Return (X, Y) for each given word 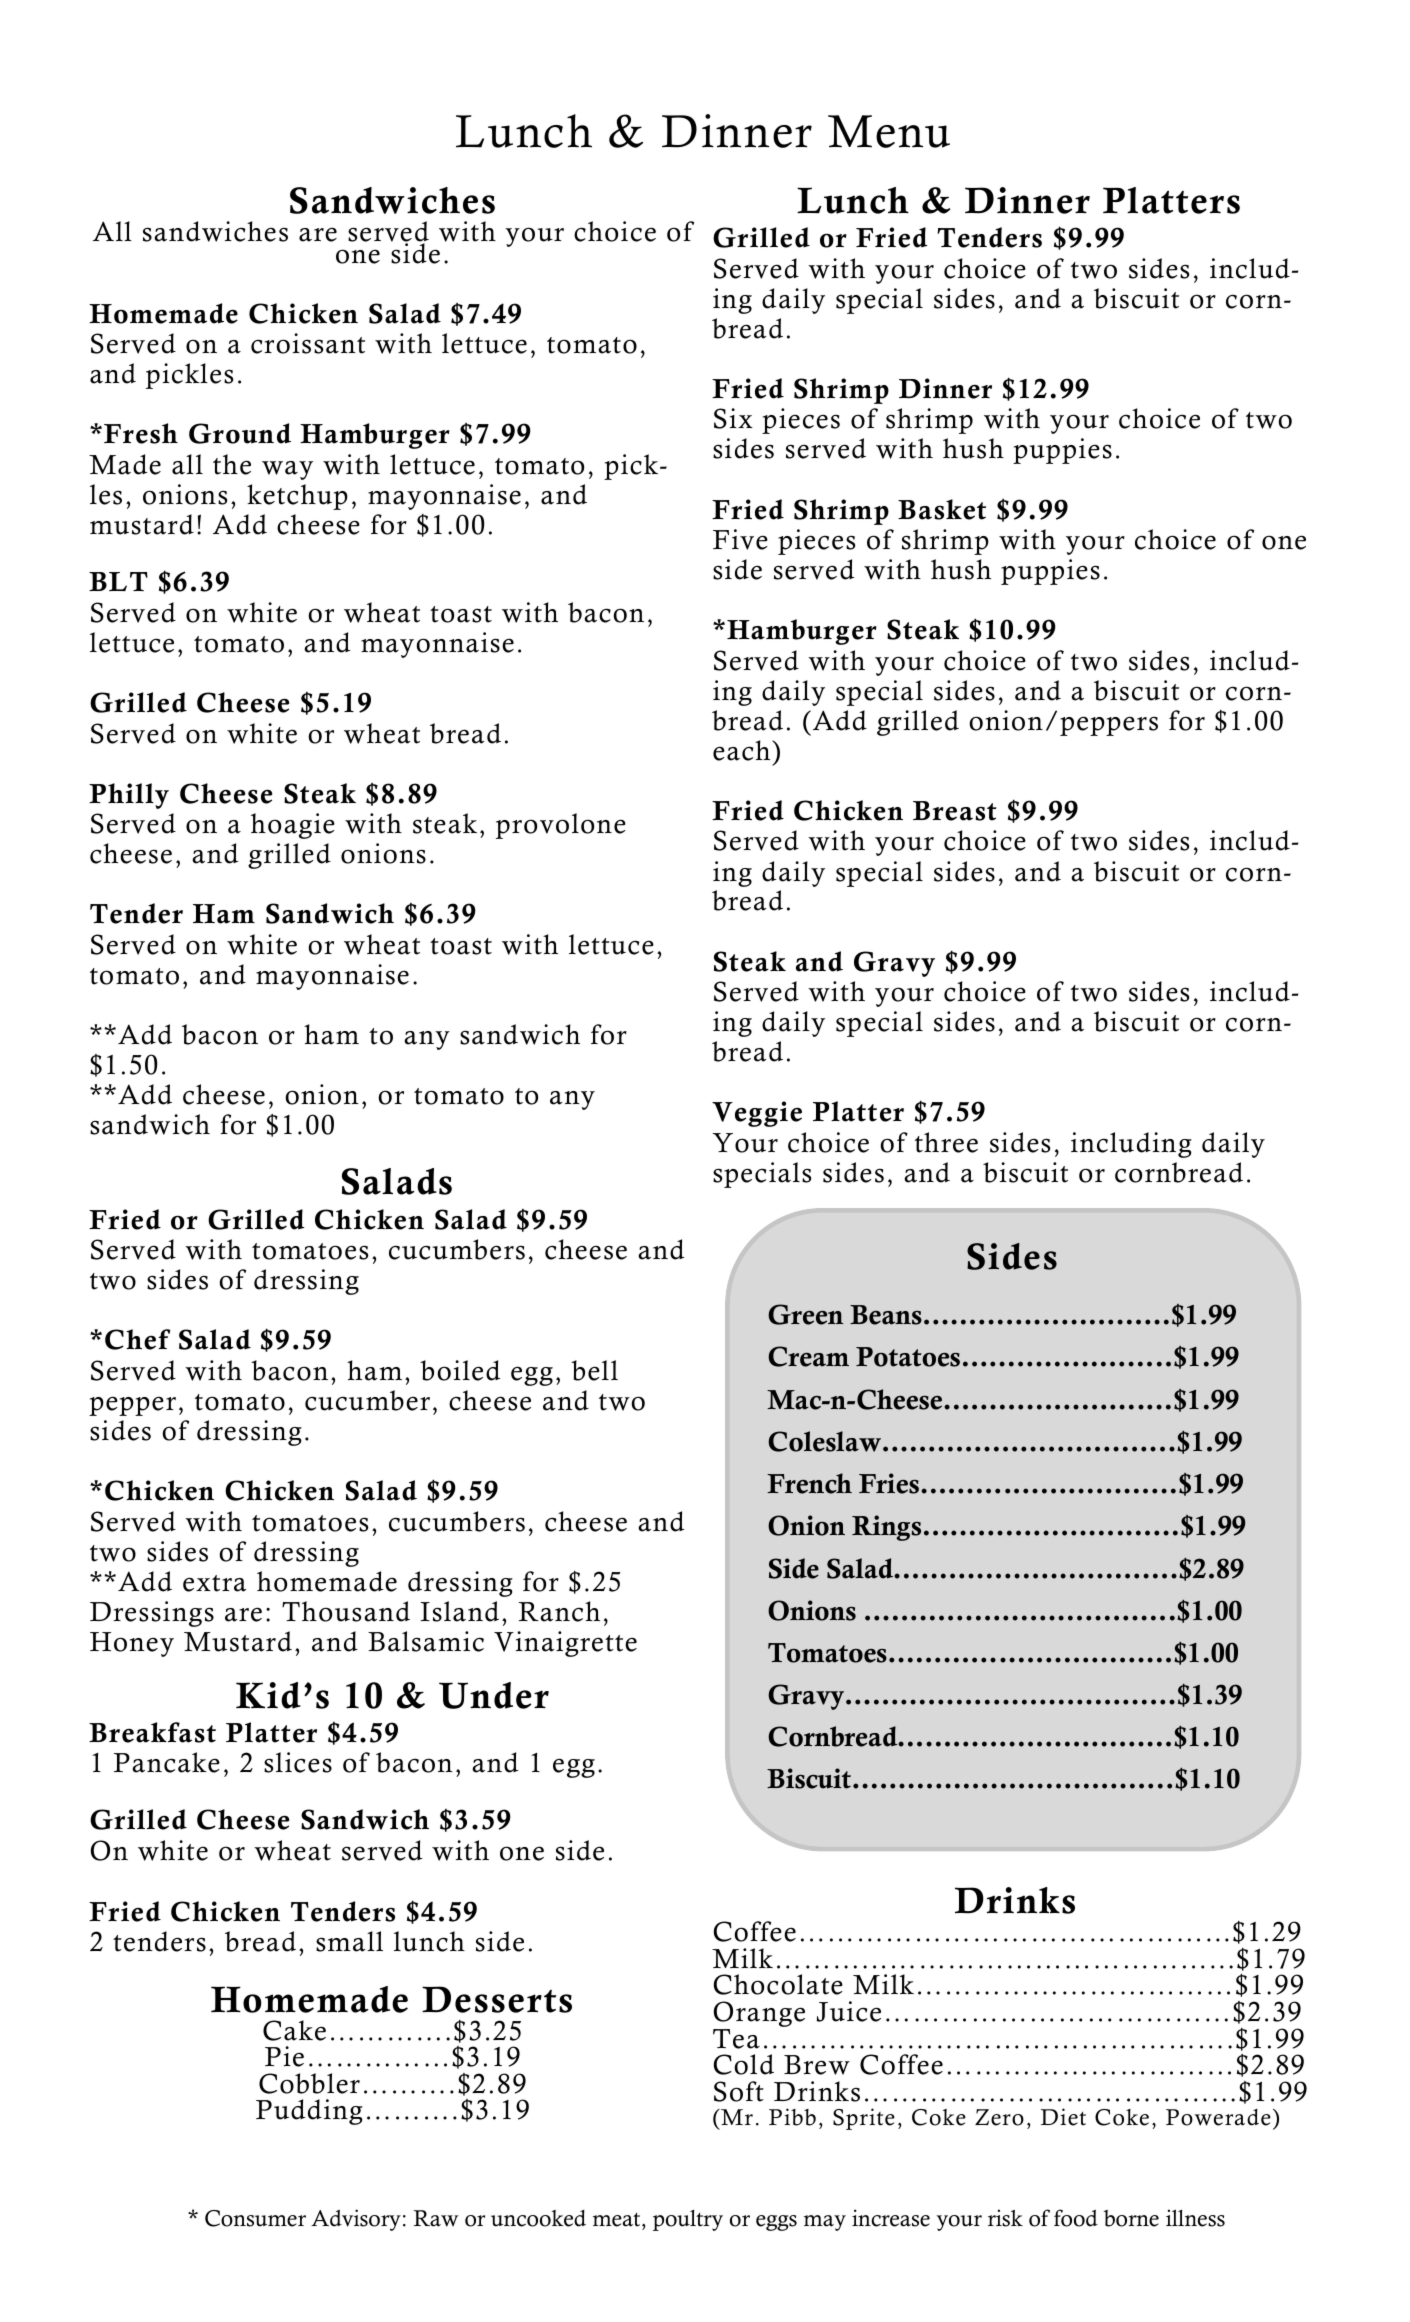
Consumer (255, 2218)
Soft (739, 2091)
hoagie (293, 826)
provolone (561, 826)
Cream (808, 1356)
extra (215, 1583)
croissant (308, 343)
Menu (889, 131)
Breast (955, 811)
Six (733, 418)
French (809, 1483)
